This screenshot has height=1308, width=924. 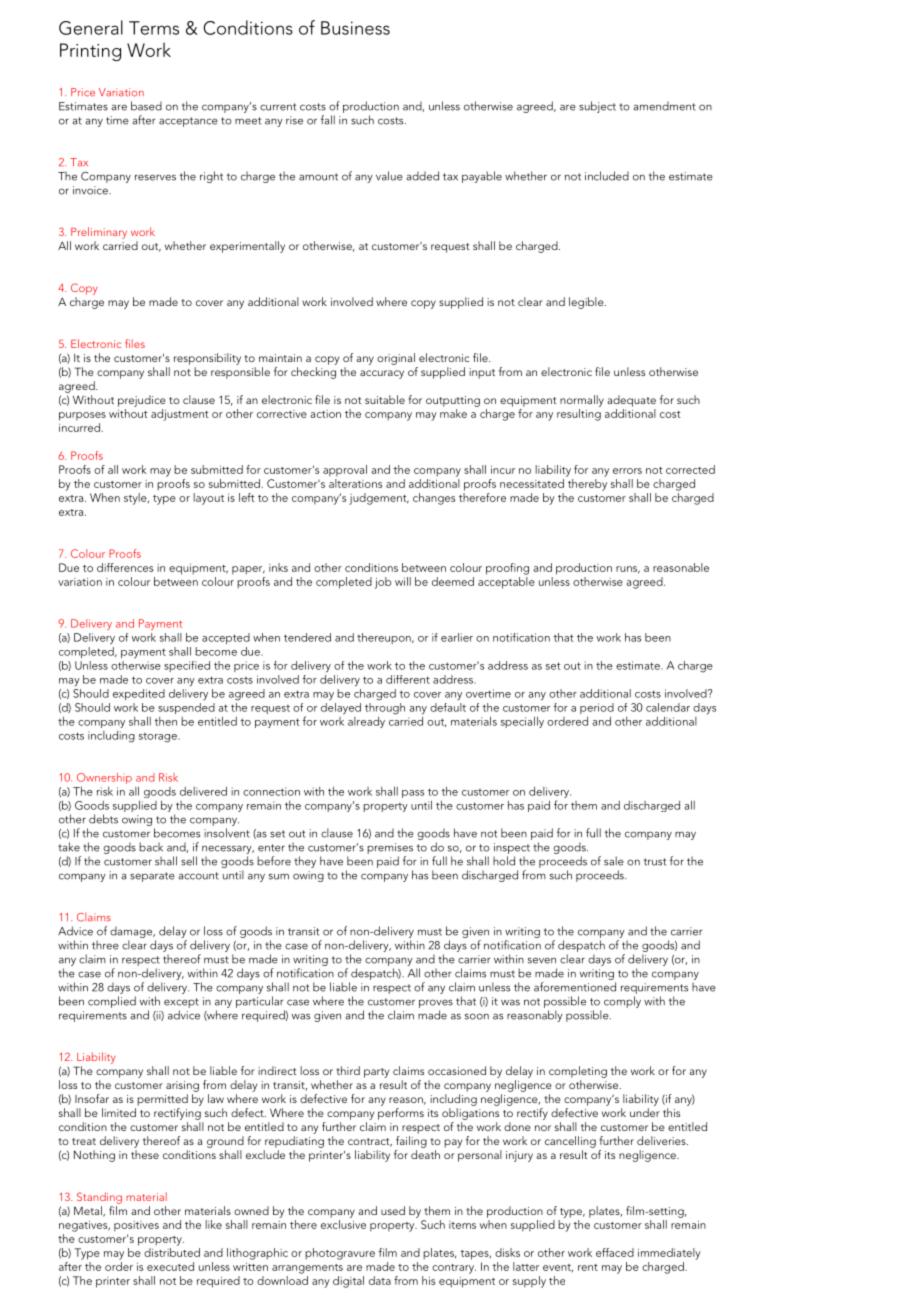 I want to click on adjustment, so click(x=180, y=415).
